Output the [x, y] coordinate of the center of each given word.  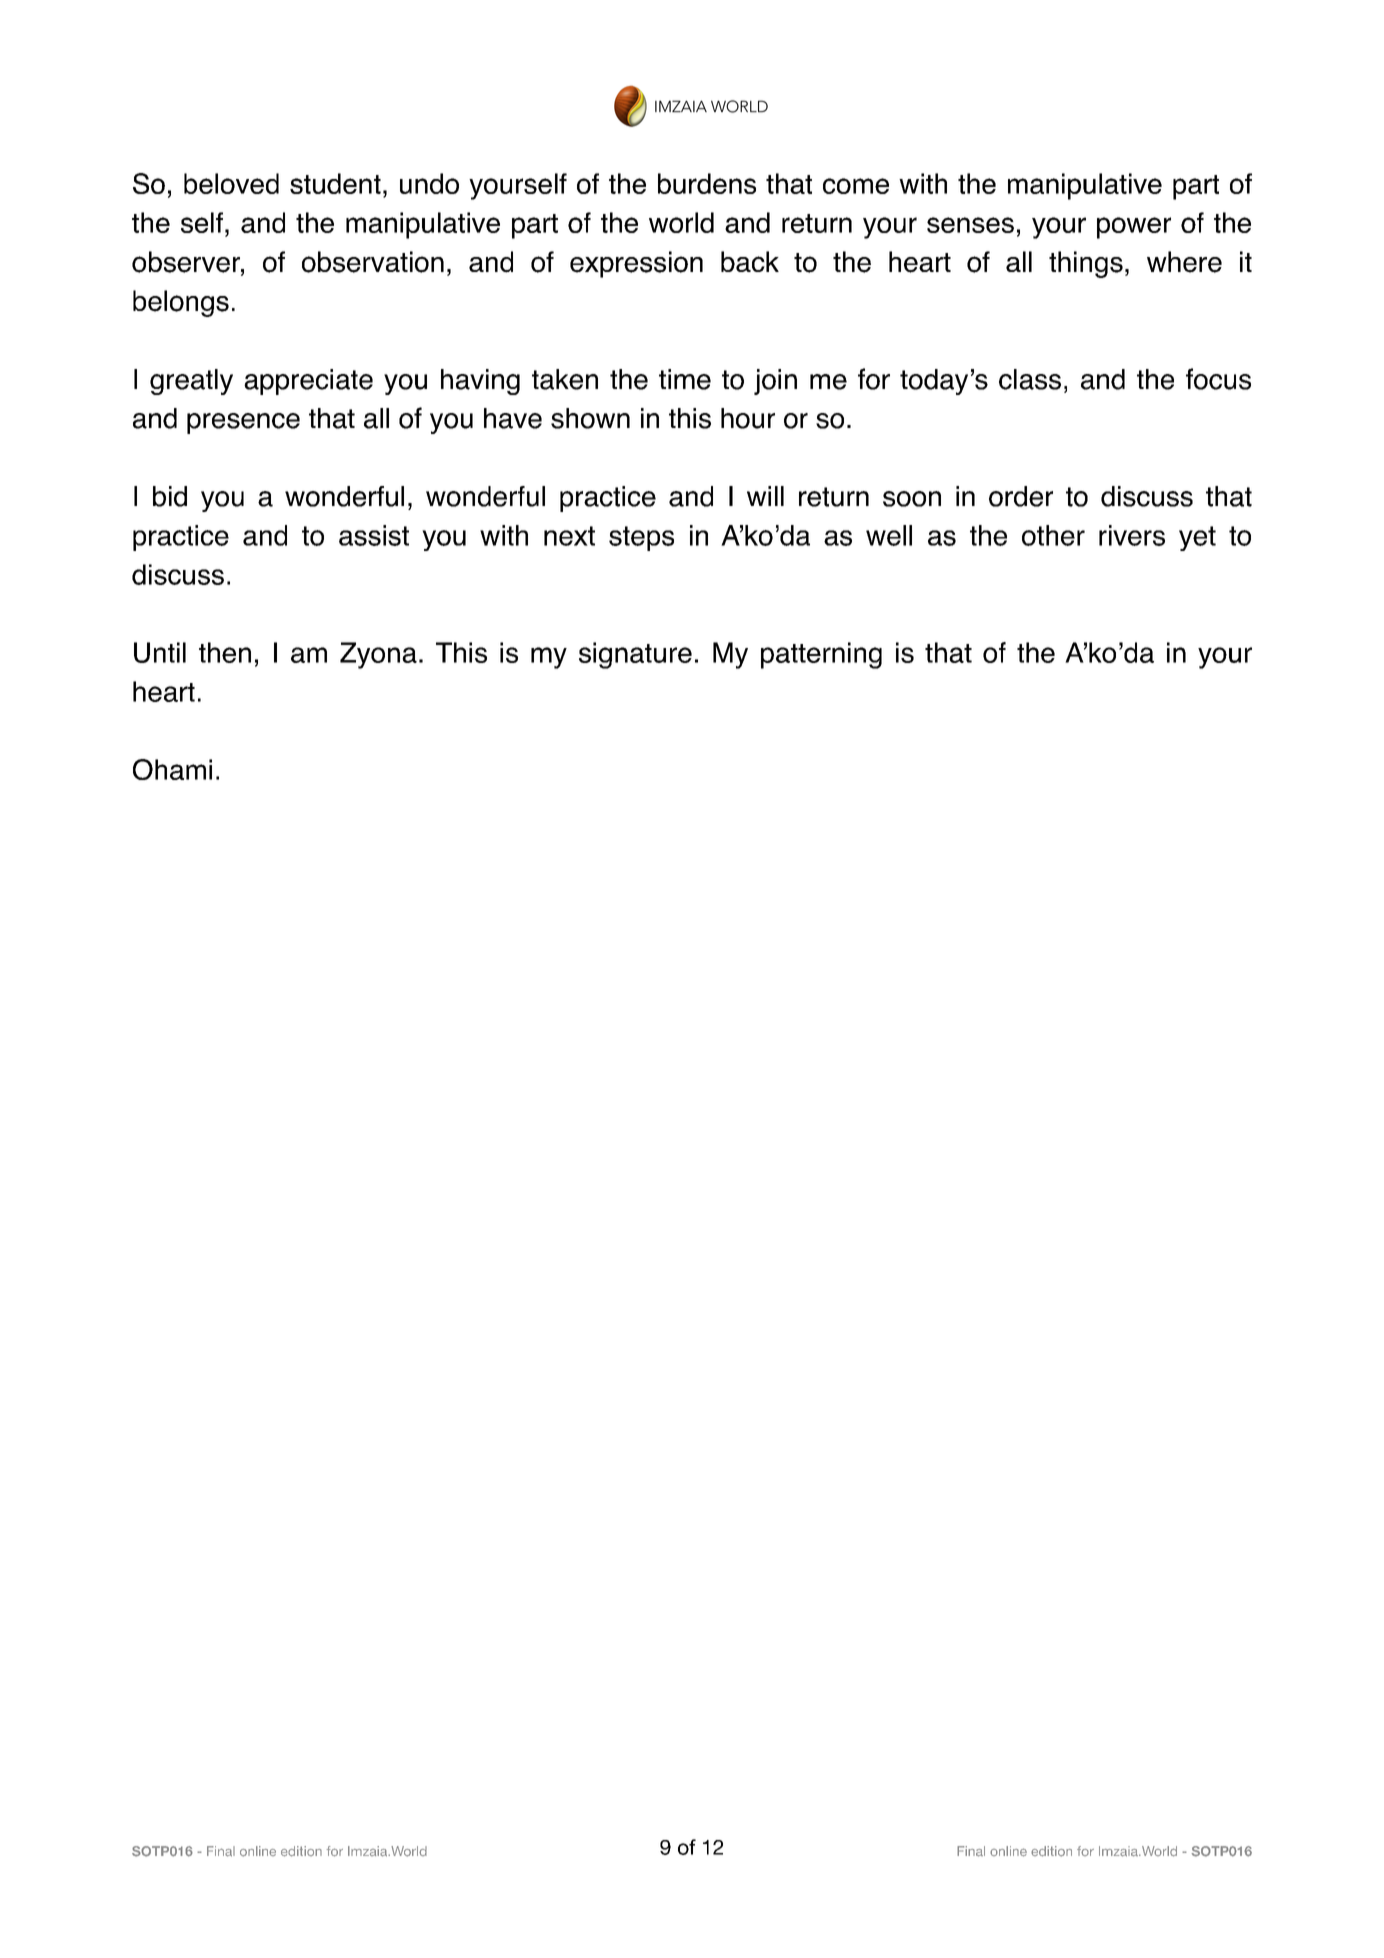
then [225, 652]
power [1134, 228]
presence [243, 423]
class [1030, 379]
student [335, 183]
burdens [707, 183]
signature [635, 655]
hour [748, 418]
